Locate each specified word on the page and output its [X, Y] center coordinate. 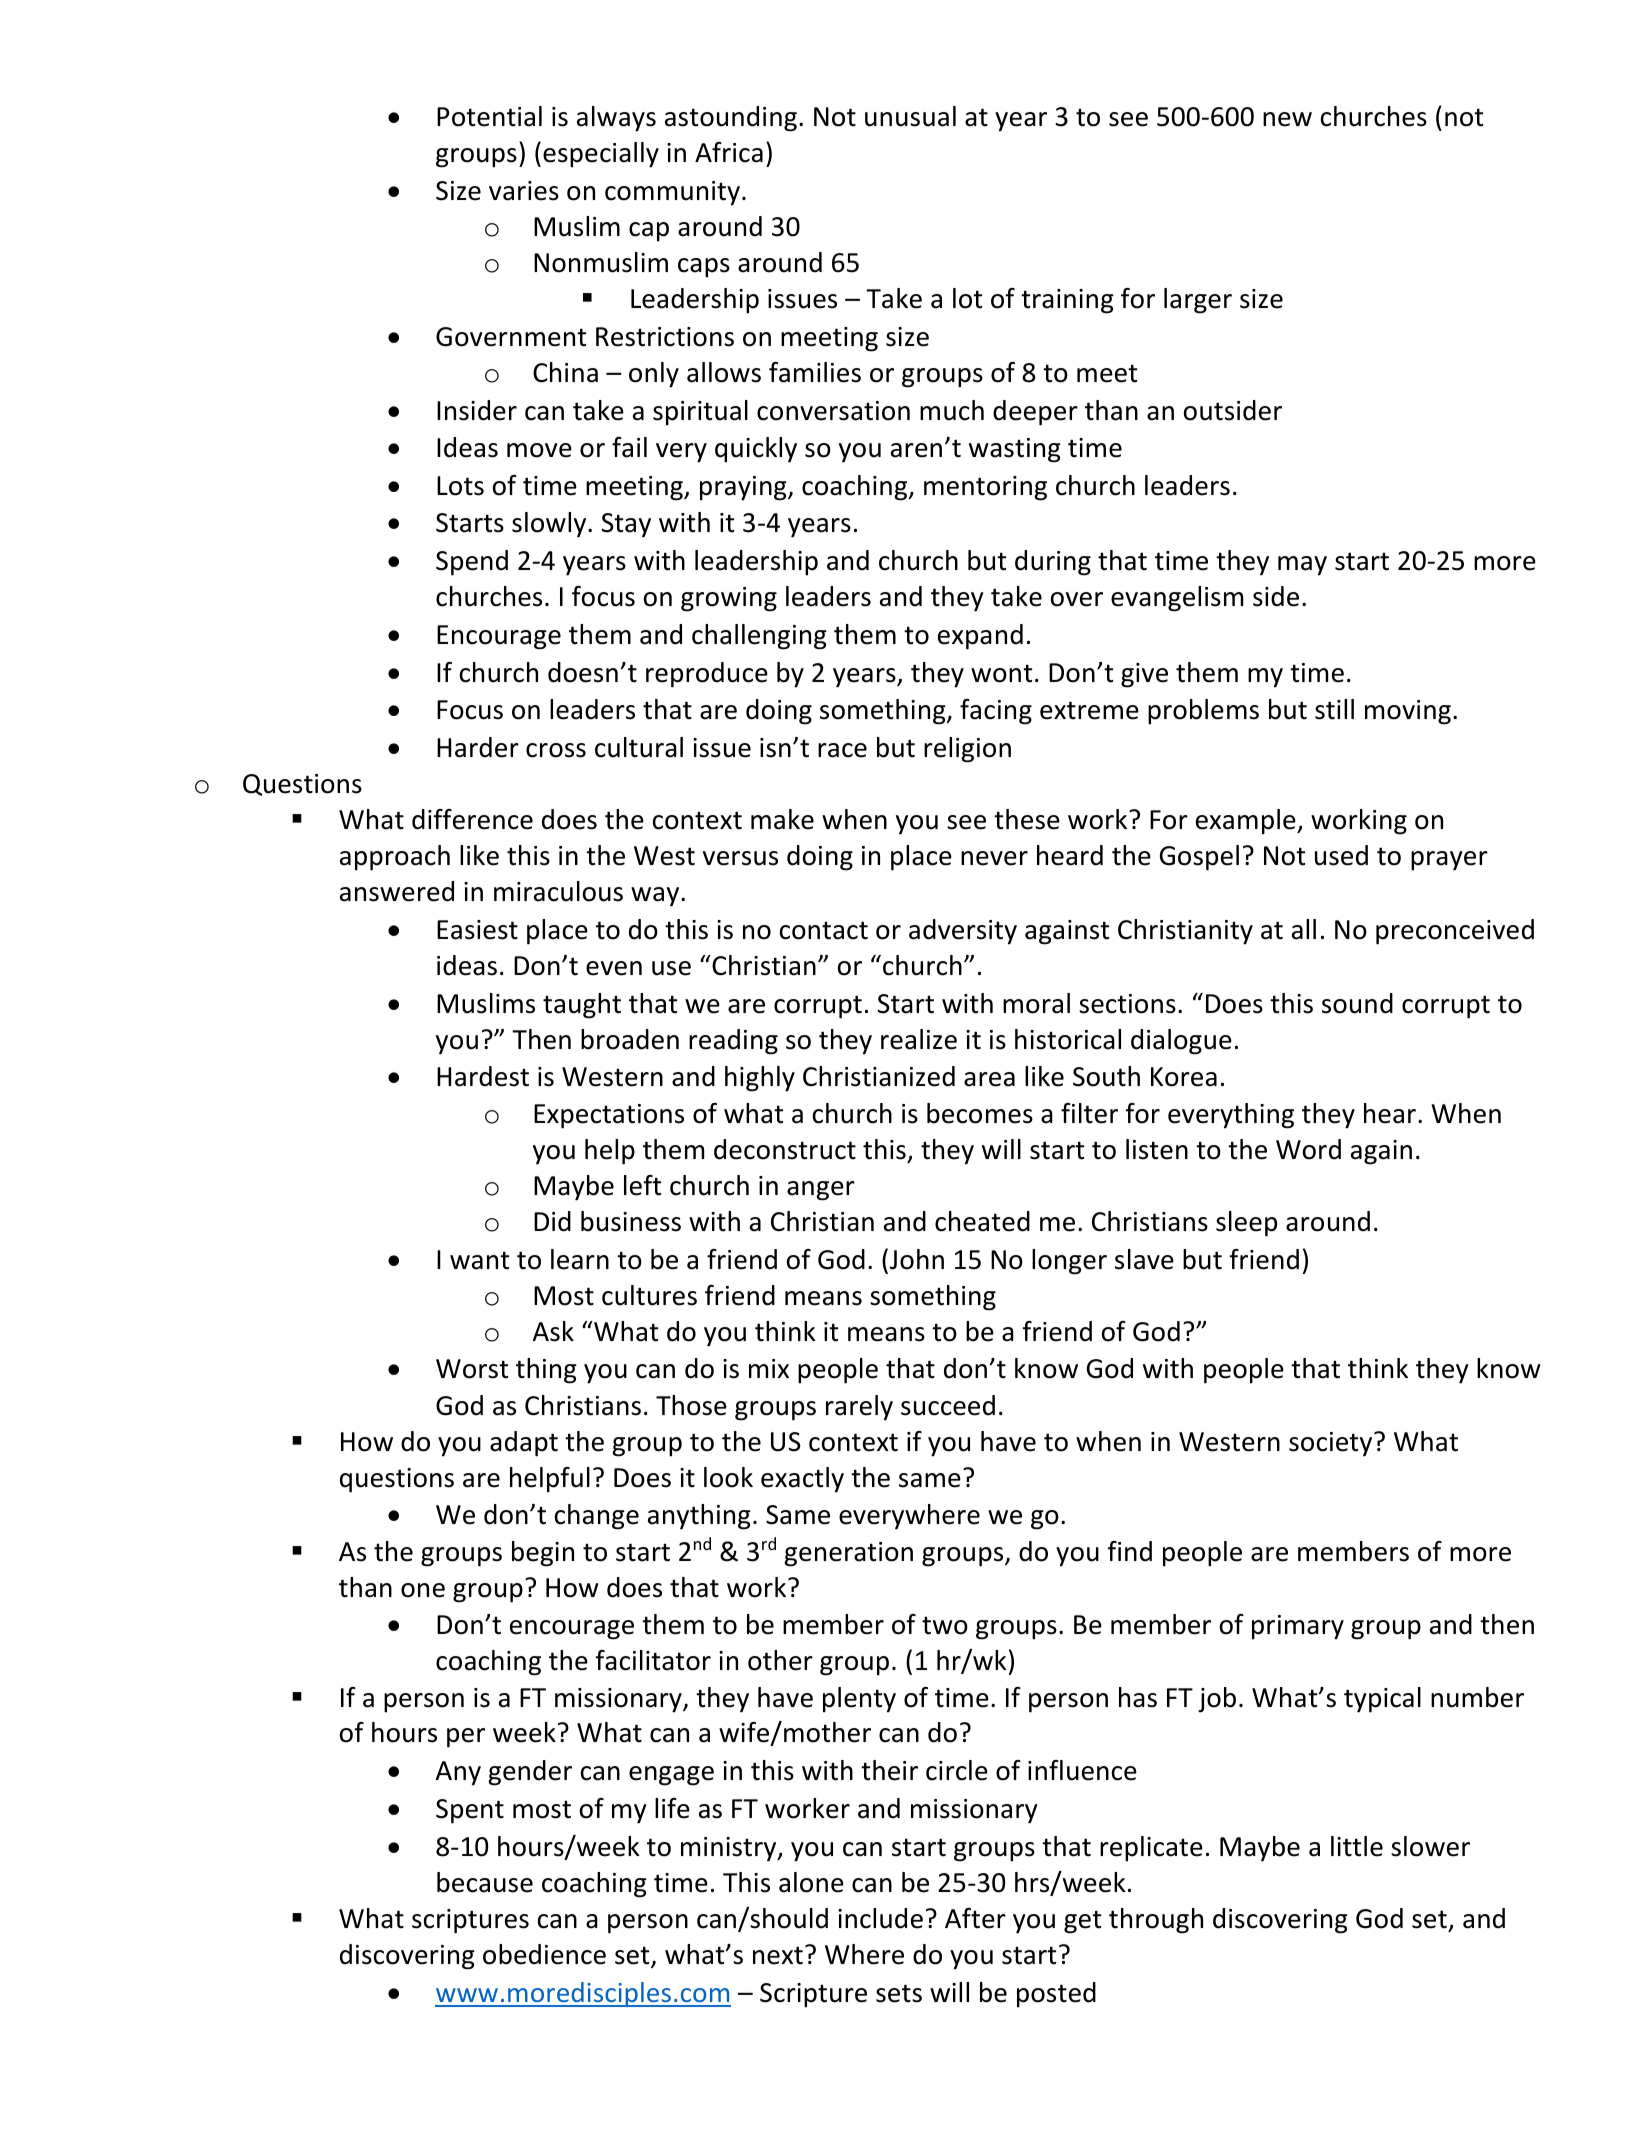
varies [524, 191]
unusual [910, 116]
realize [919, 1039]
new [1287, 119]
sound [1357, 1003]
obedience [544, 1954]
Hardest [483, 1076]
